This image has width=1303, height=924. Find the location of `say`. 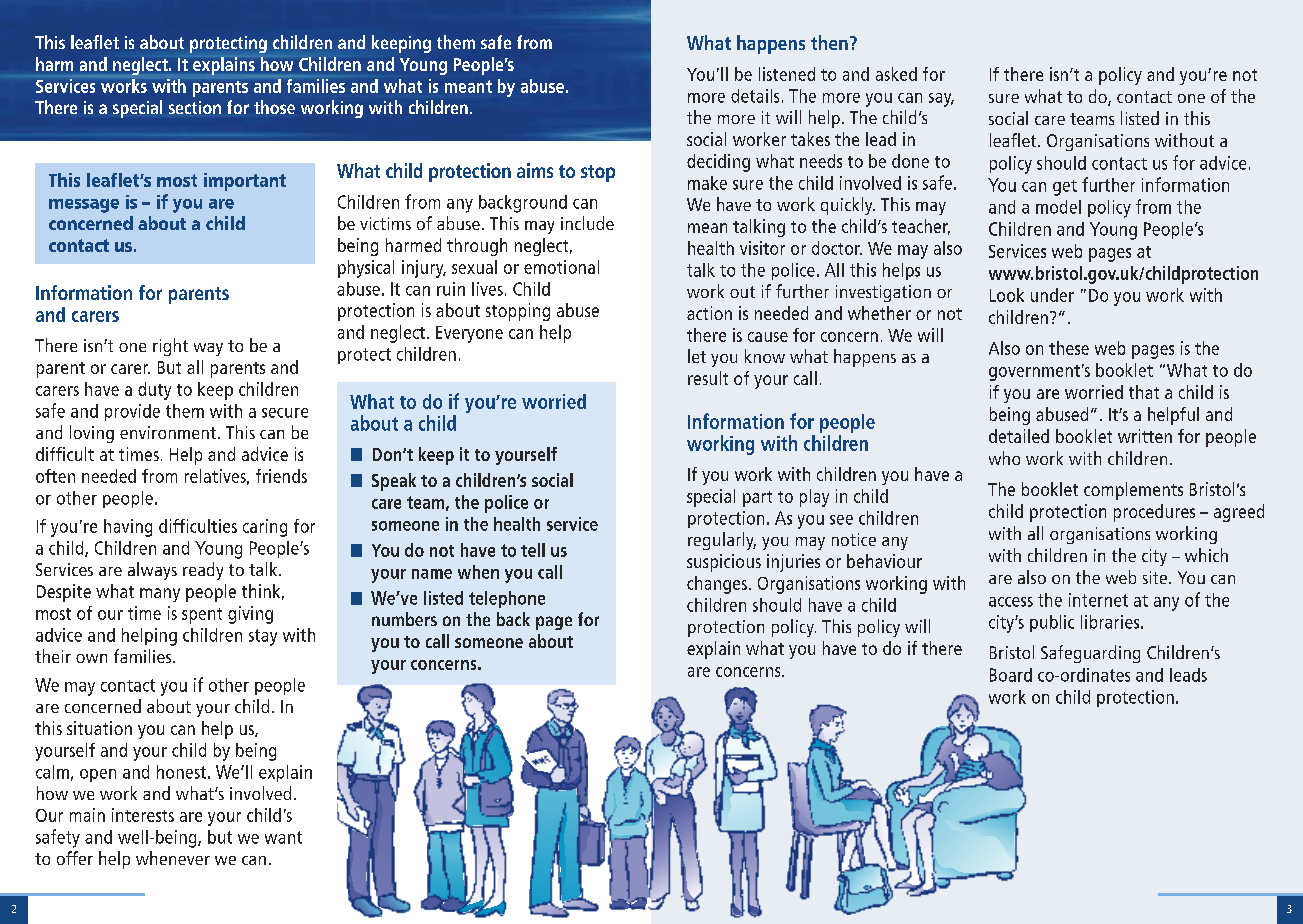

say is located at coordinates (941, 100).
